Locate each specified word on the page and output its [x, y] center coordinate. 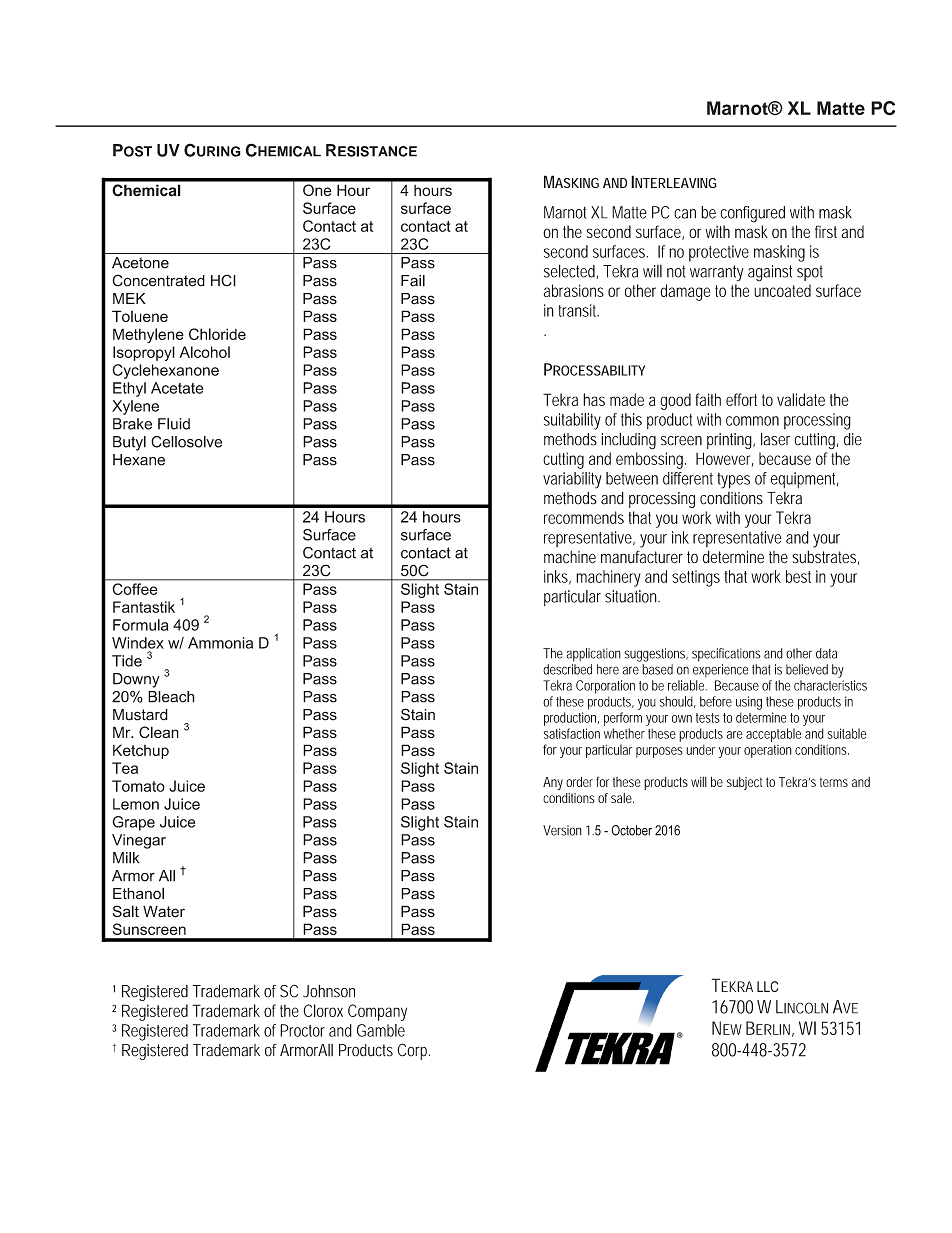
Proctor [302, 1030]
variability [572, 480]
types [733, 481]
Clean [159, 732]
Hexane [139, 460]
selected [571, 271]
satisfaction [572, 733]
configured [752, 214]
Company [377, 1012]
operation [768, 751]
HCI [223, 280]
